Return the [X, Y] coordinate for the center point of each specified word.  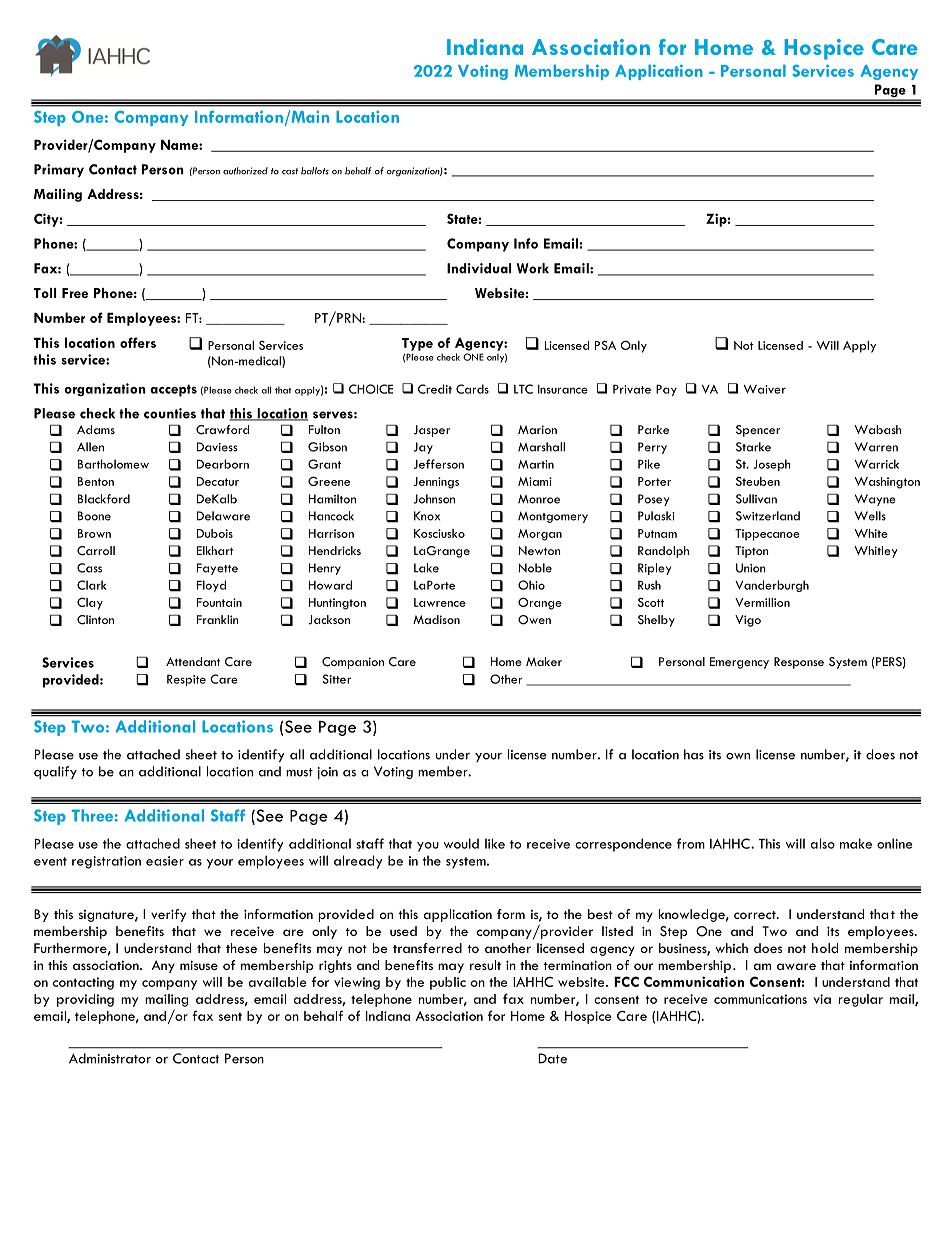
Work [533, 268]
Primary [59, 170]
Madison [436, 619]
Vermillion [762, 602]
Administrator [110, 1058]
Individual [479, 268]
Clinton [95, 620]
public [448, 983]
